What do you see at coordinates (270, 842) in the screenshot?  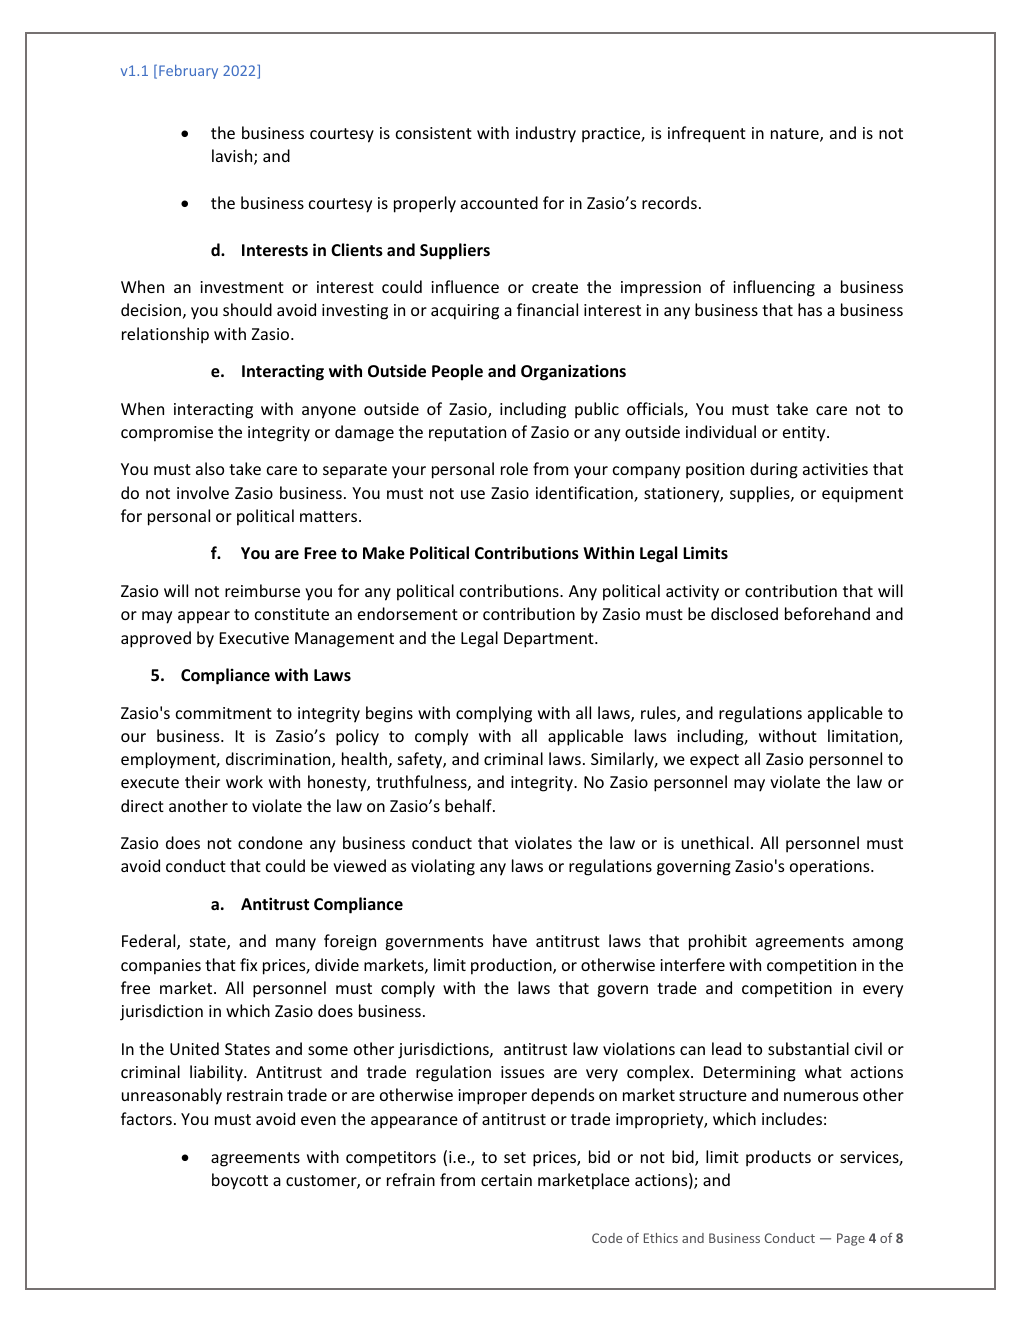 I see `condone` at bounding box center [270, 842].
